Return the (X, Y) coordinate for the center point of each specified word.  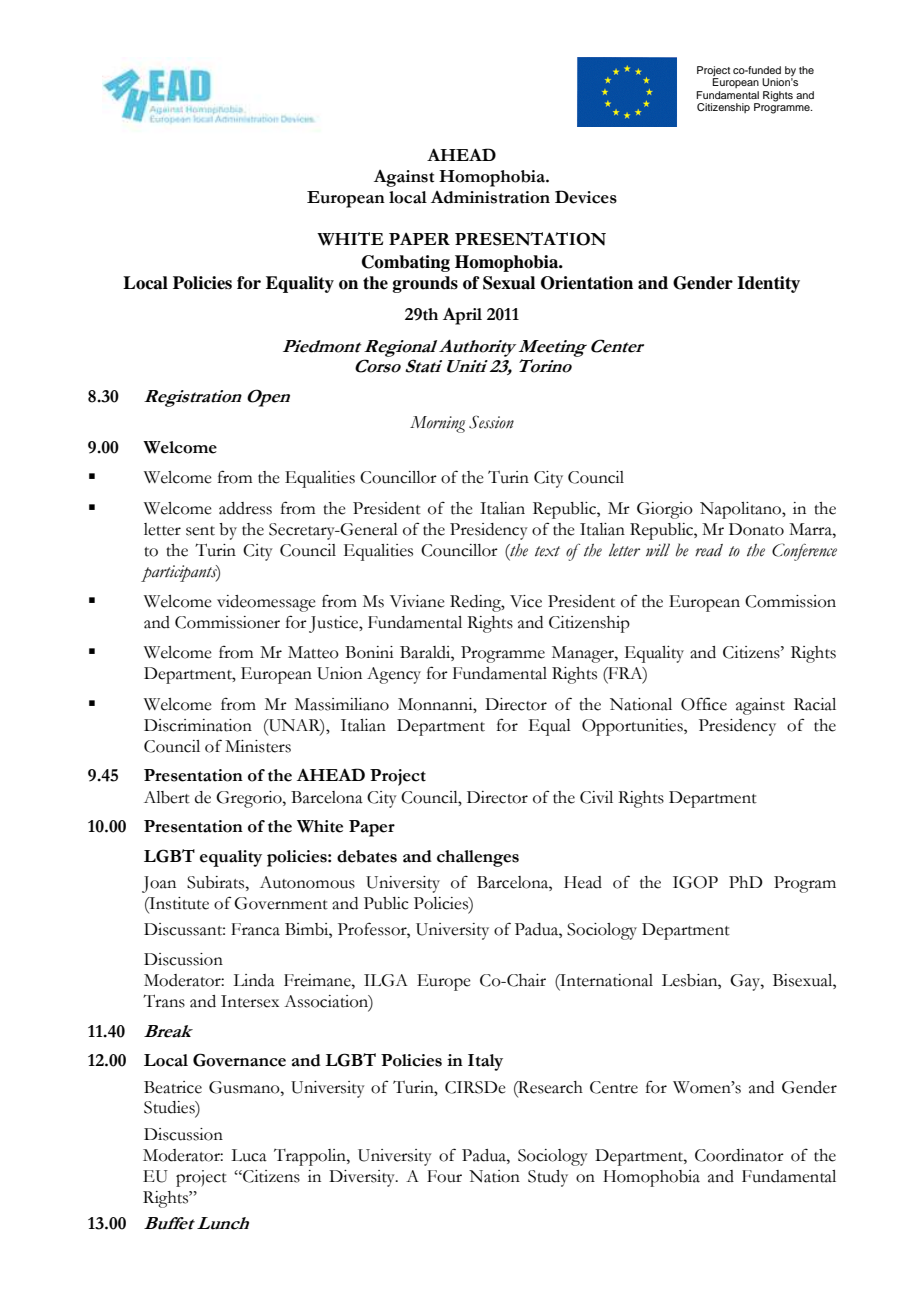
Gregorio (250, 799)
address (245, 508)
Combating (406, 263)
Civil (596, 797)
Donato (756, 529)
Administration (490, 197)
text (547, 551)
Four (444, 1176)
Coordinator (739, 1155)
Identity (768, 284)
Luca (249, 1155)
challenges (478, 858)
